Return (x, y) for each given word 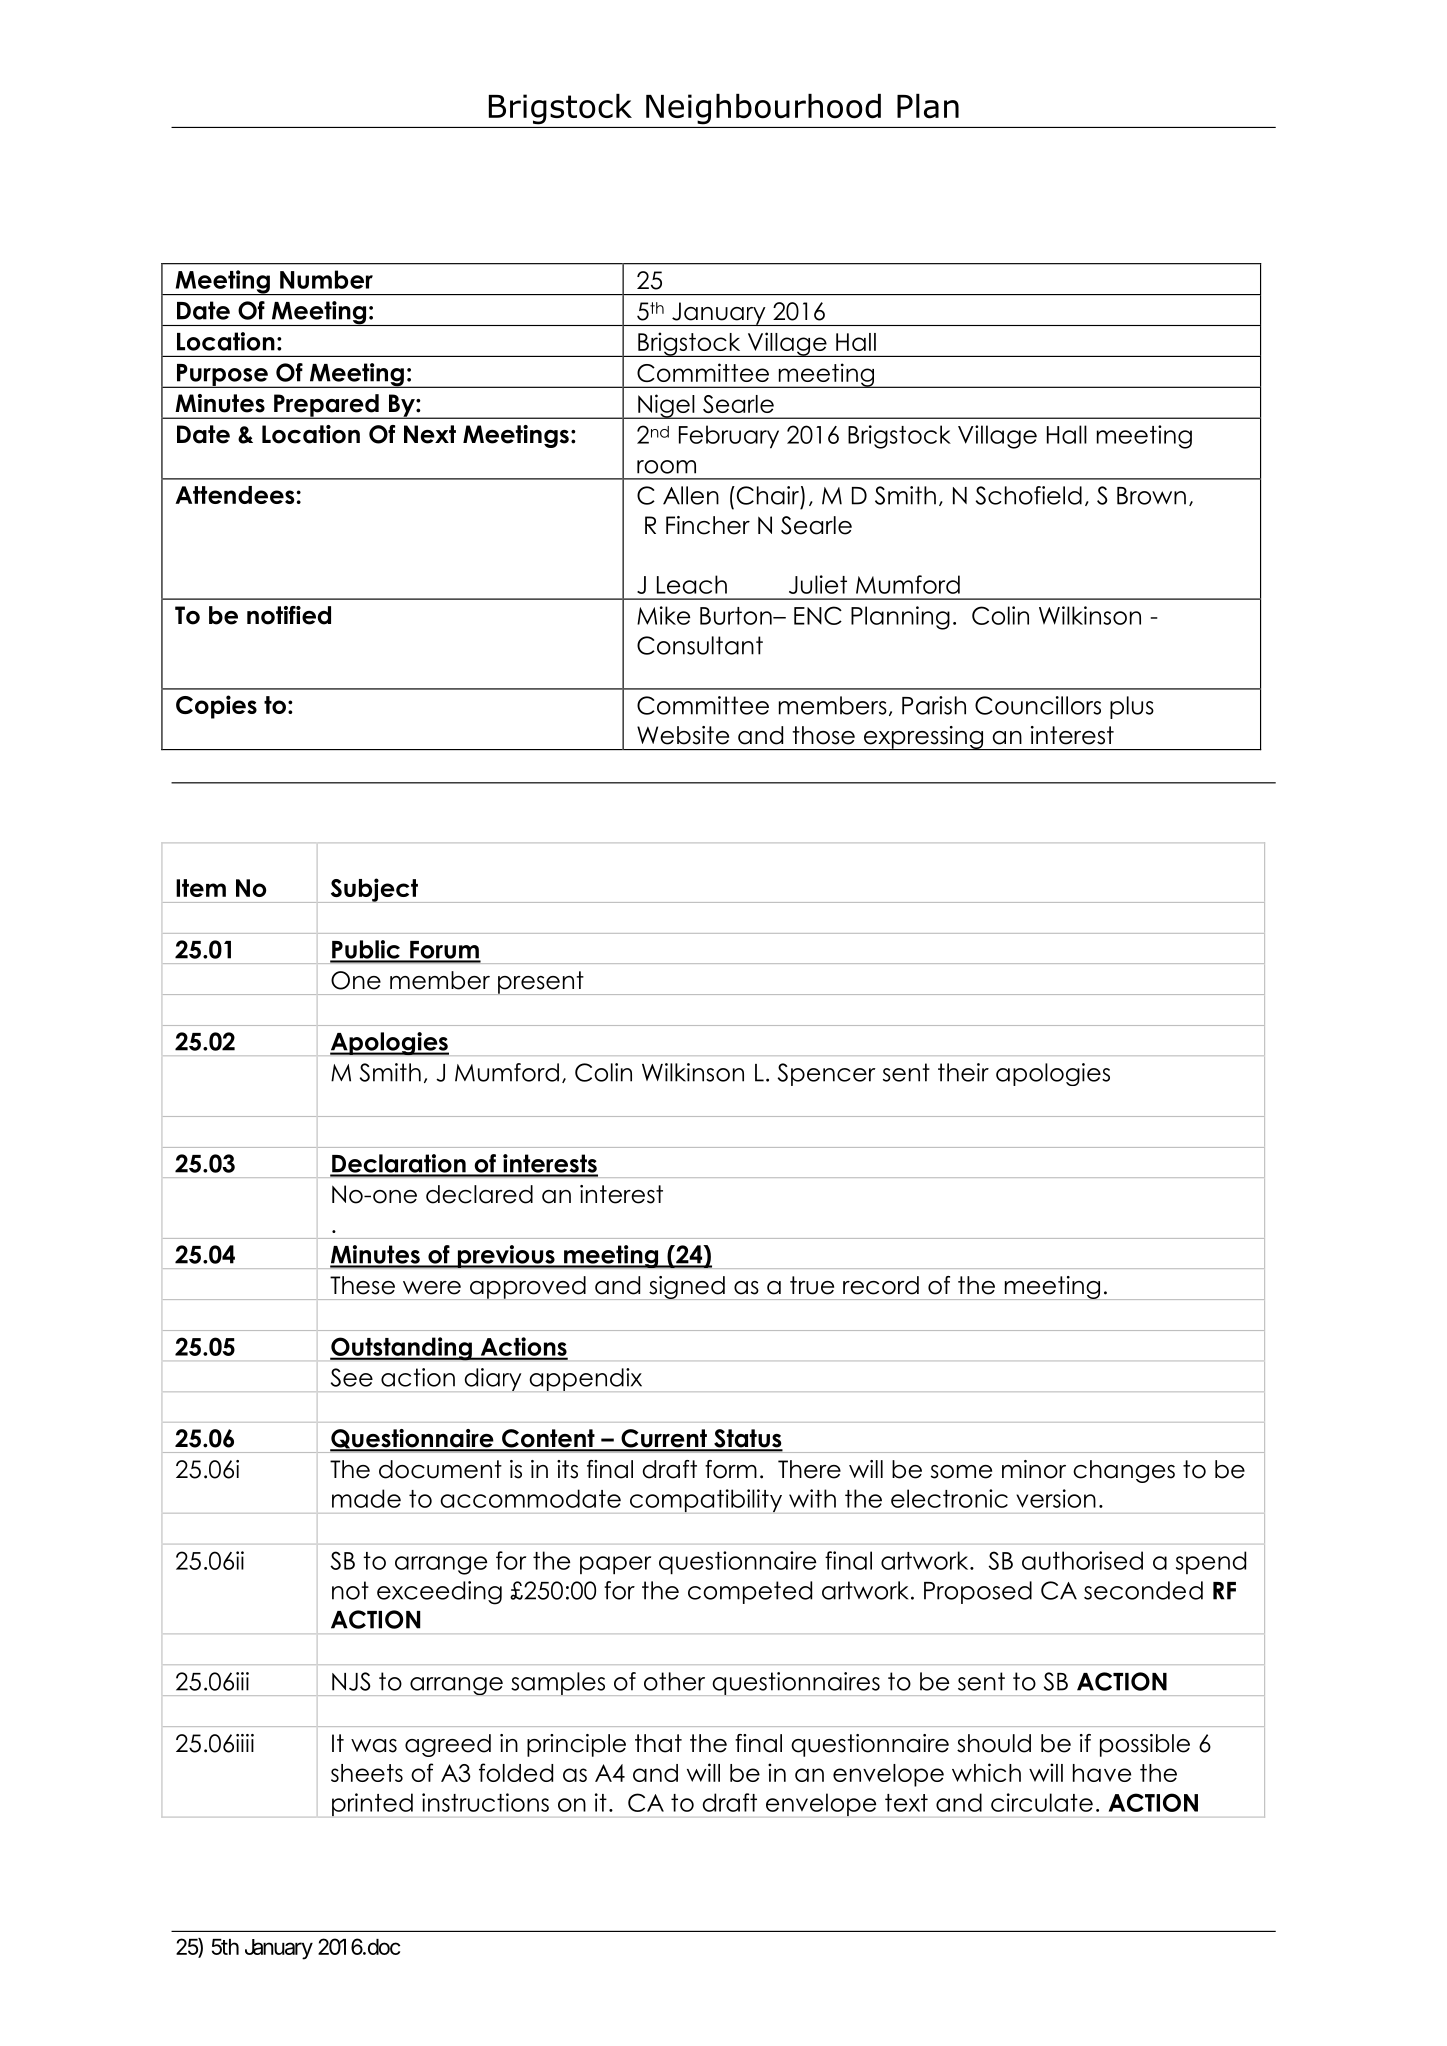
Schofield (1029, 495)
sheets (367, 1773)
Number (326, 279)
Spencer (827, 1074)
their (963, 1072)
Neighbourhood (763, 109)
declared (479, 1194)
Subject (374, 890)
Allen (691, 495)
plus (1132, 707)
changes (1124, 1471)
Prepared (326, 406)
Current (664, 1439)
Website (683, 735)
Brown (1151, 496)
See (352, 1377)
